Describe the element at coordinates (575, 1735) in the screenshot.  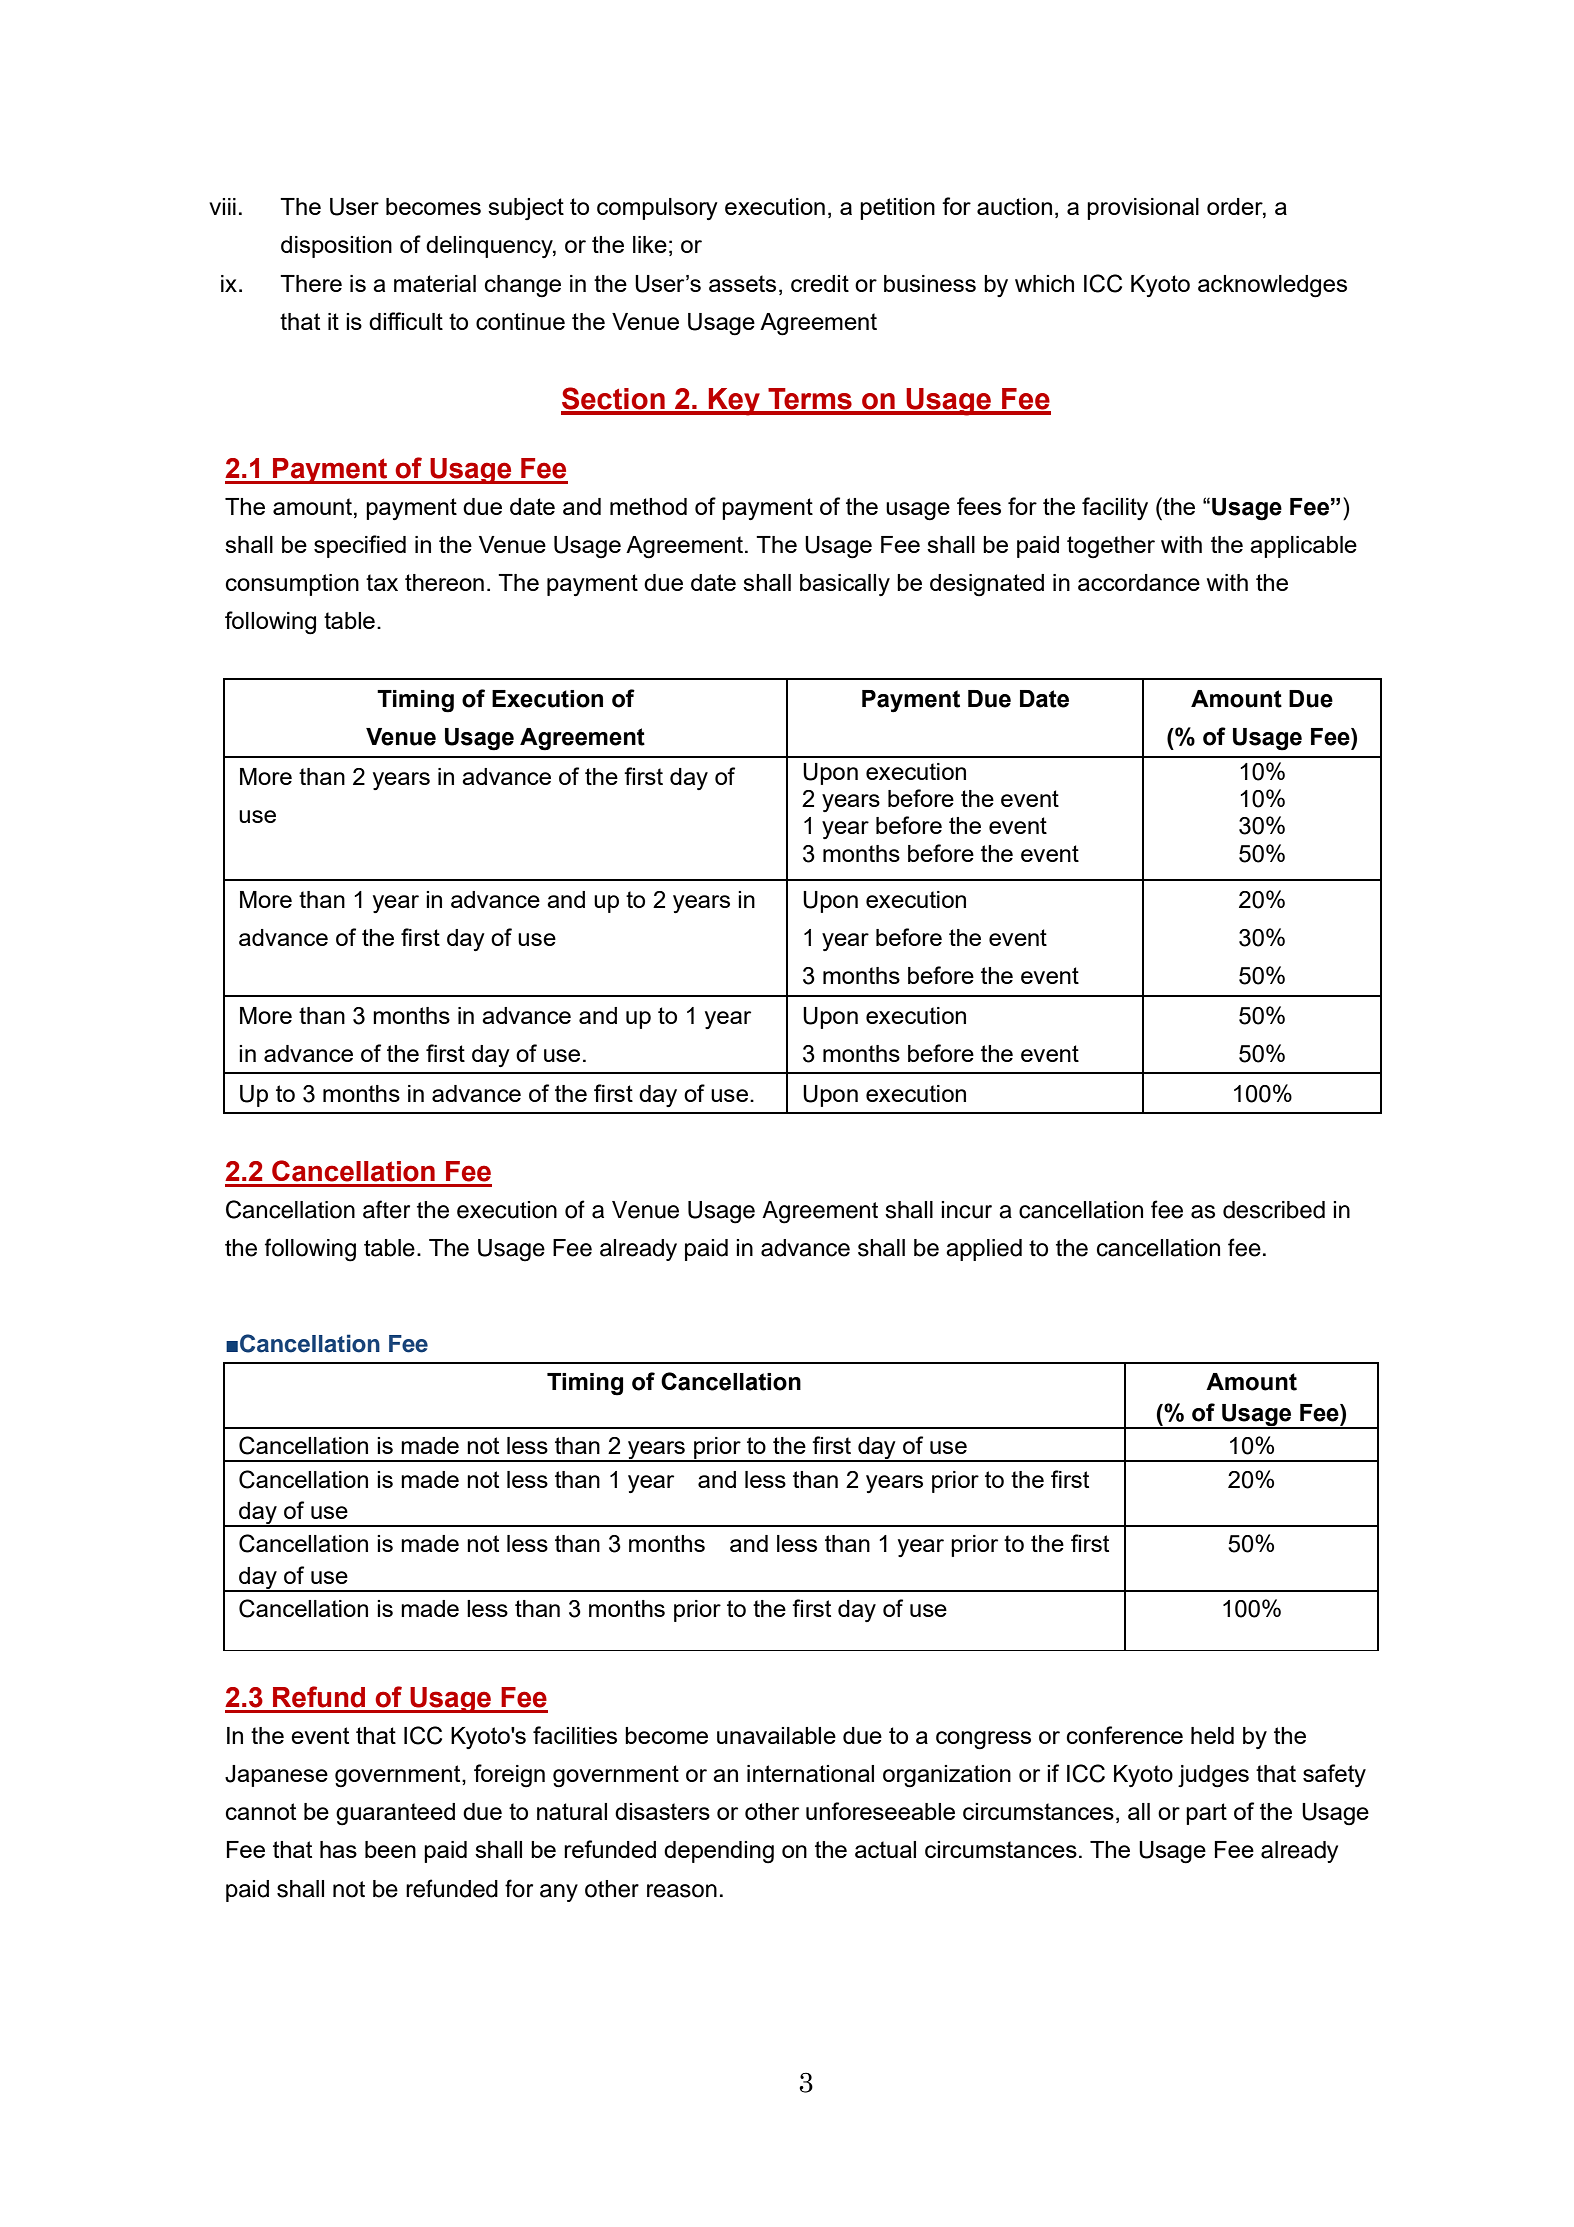
I see `facilities` at that location.
